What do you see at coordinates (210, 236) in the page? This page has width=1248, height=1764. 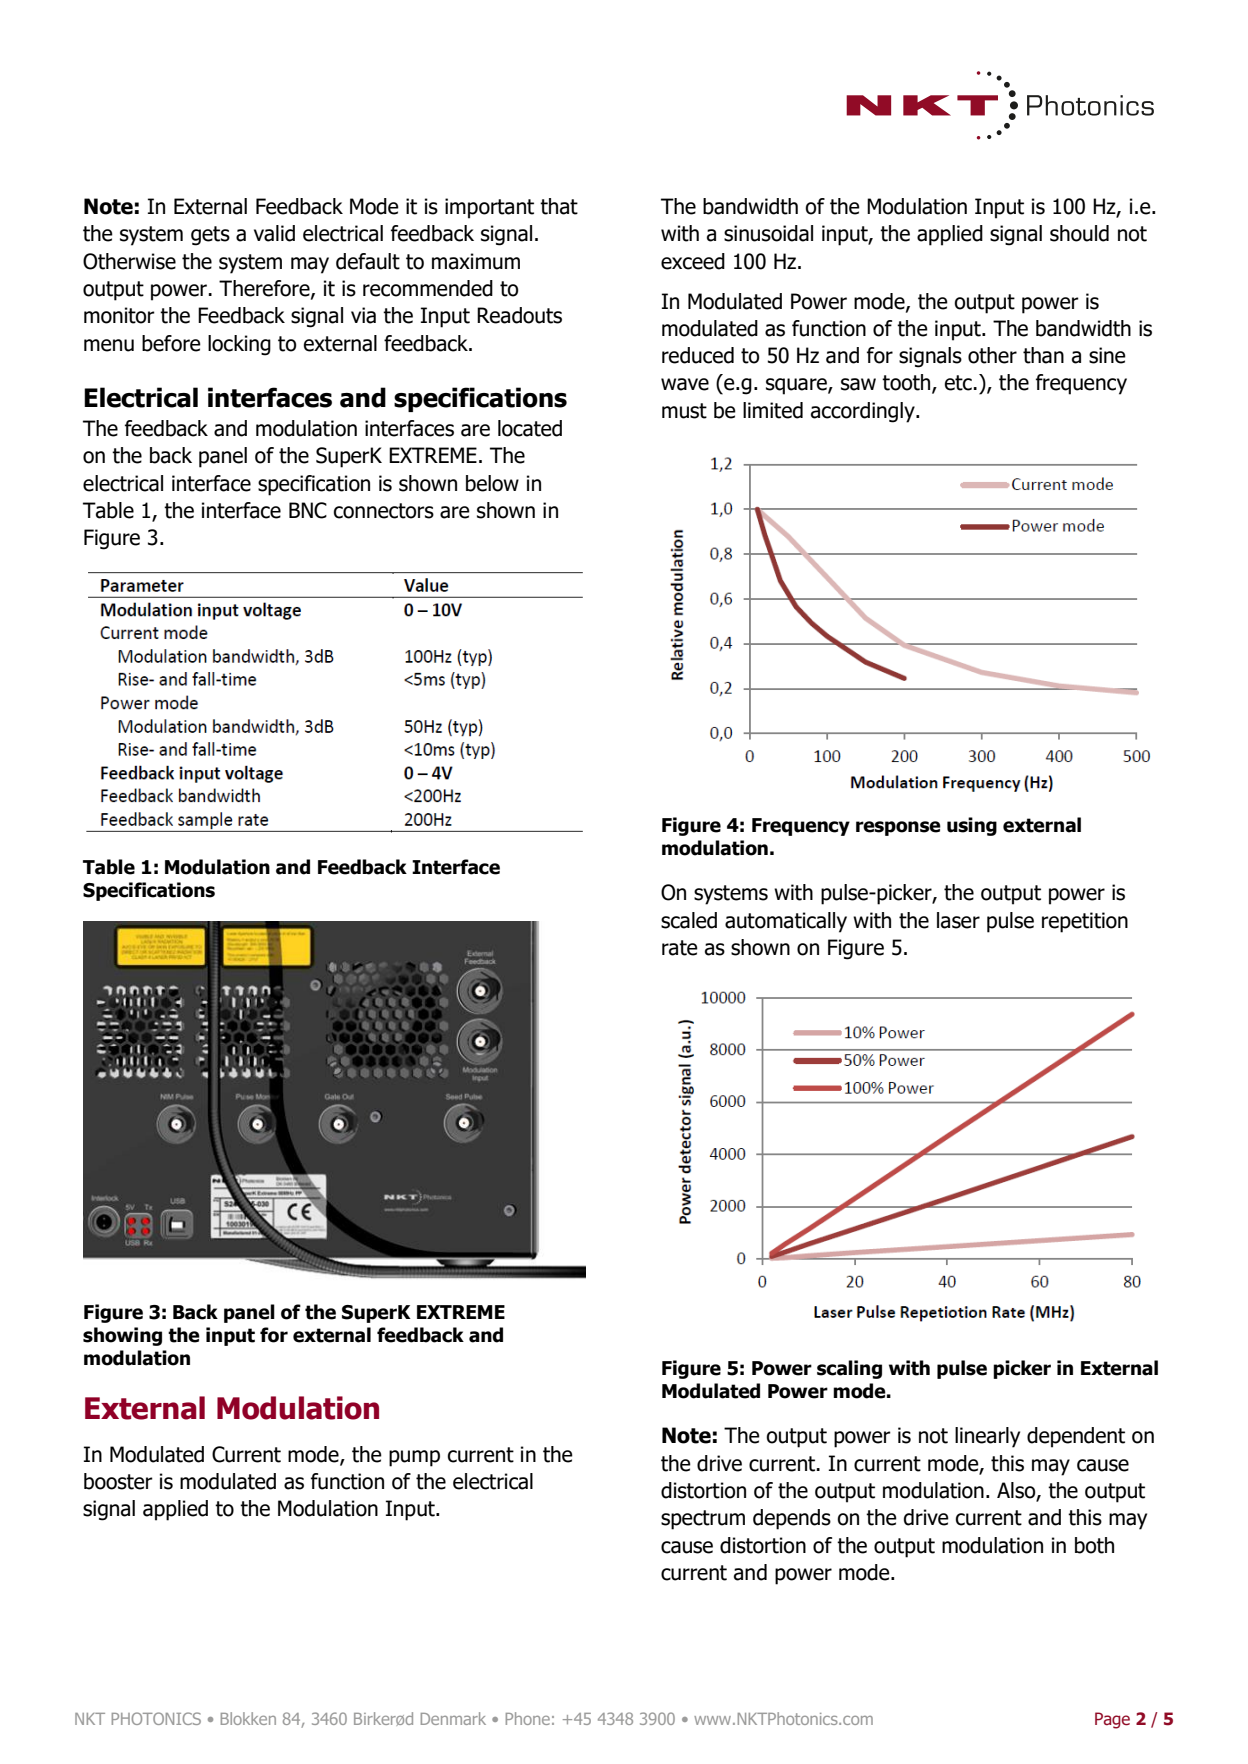 I see `gets` at bounding box center [210, 236].
